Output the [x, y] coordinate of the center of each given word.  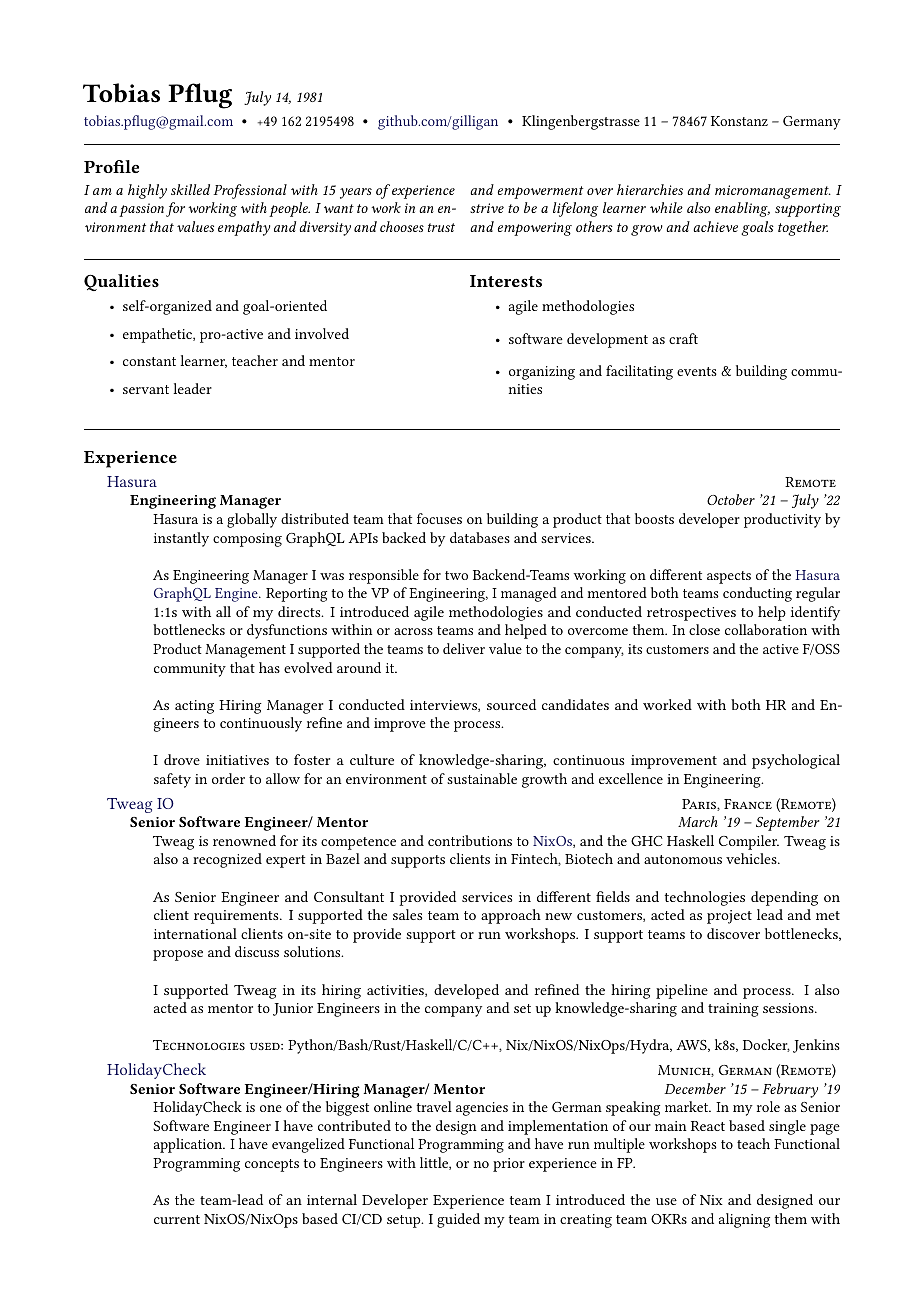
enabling [742, 209]
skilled [190, 189]
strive [487, 208]
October [731, 499]
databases [480, 537]
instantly [181, 539]
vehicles [752, 858]
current [177, 1219]
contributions [470, 840]
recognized [227, 860]
